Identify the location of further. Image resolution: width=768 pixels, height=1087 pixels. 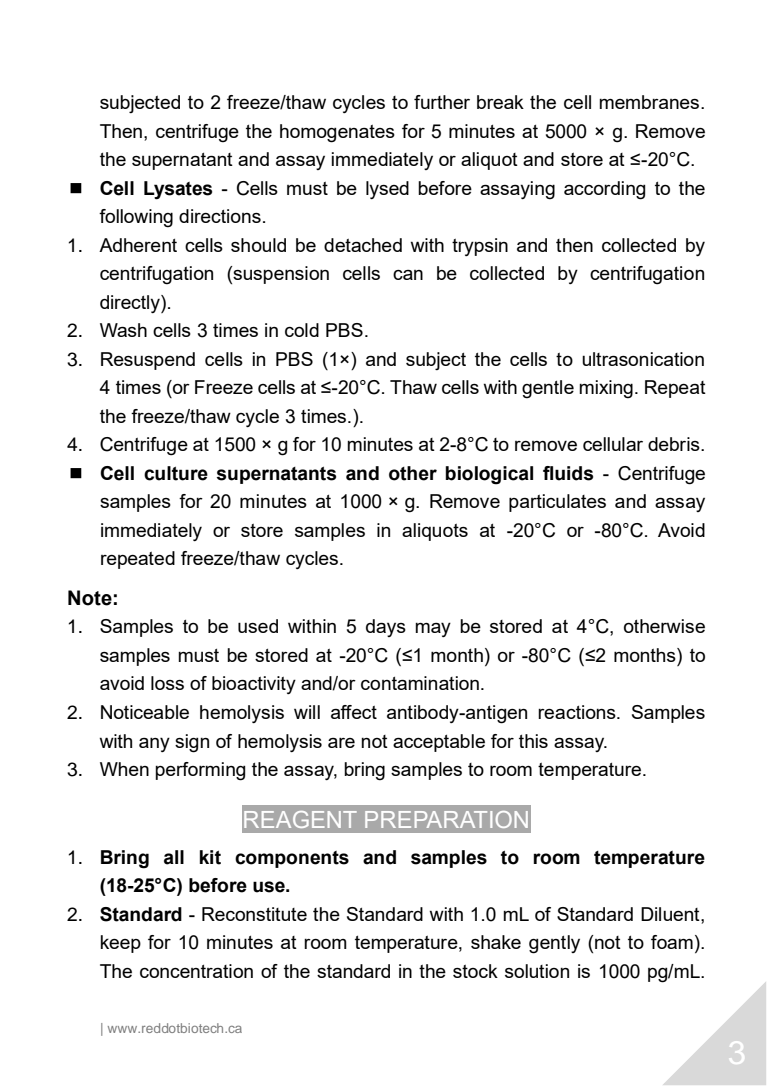
(442, 102).
